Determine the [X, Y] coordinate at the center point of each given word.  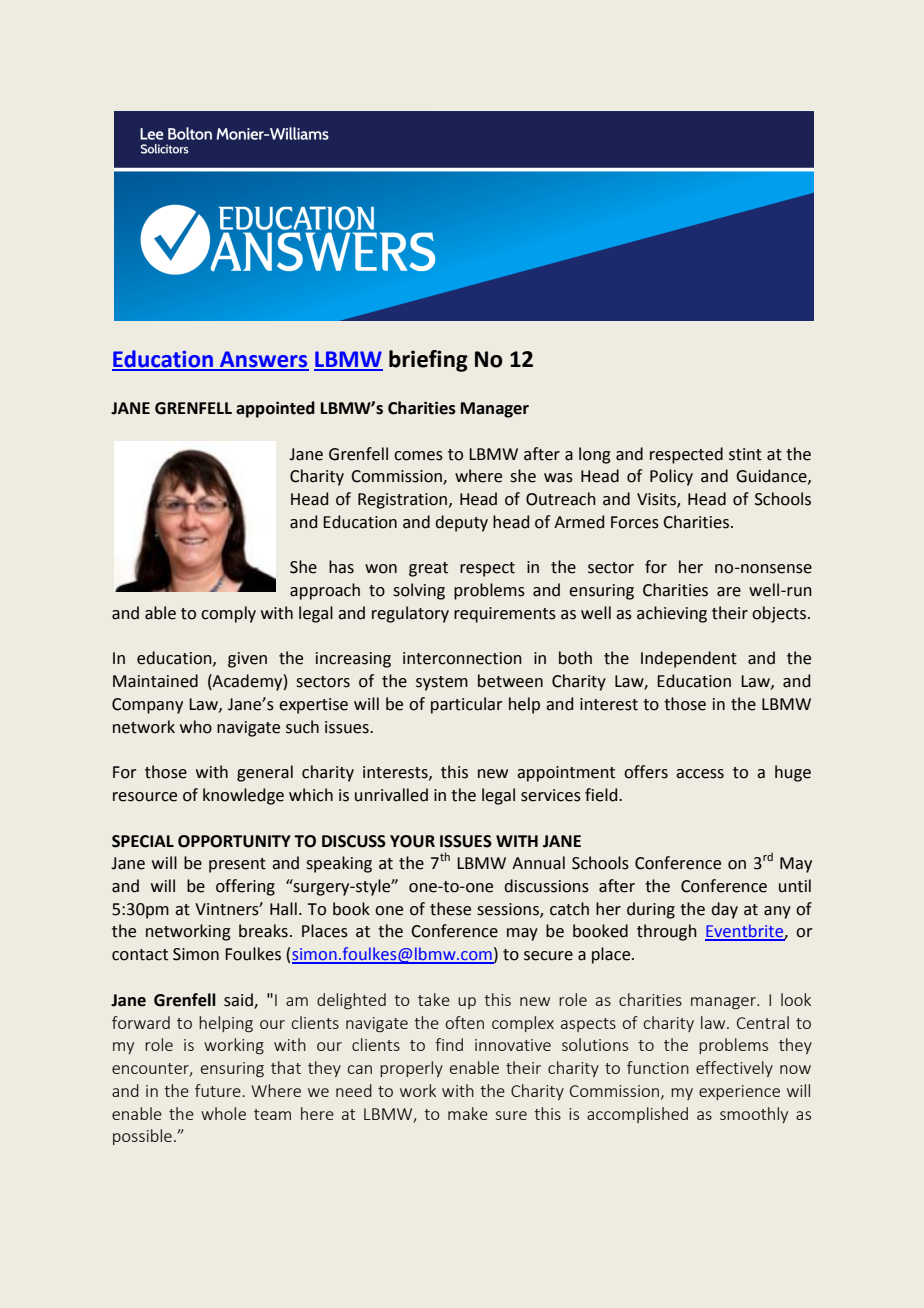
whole [223, 1113]
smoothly [754, 1115]
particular [467, 705]
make [468, 1113]
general [265, 773]
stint [745, 454]
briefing [428, 361]
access [700, 774]
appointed [275, 409]
